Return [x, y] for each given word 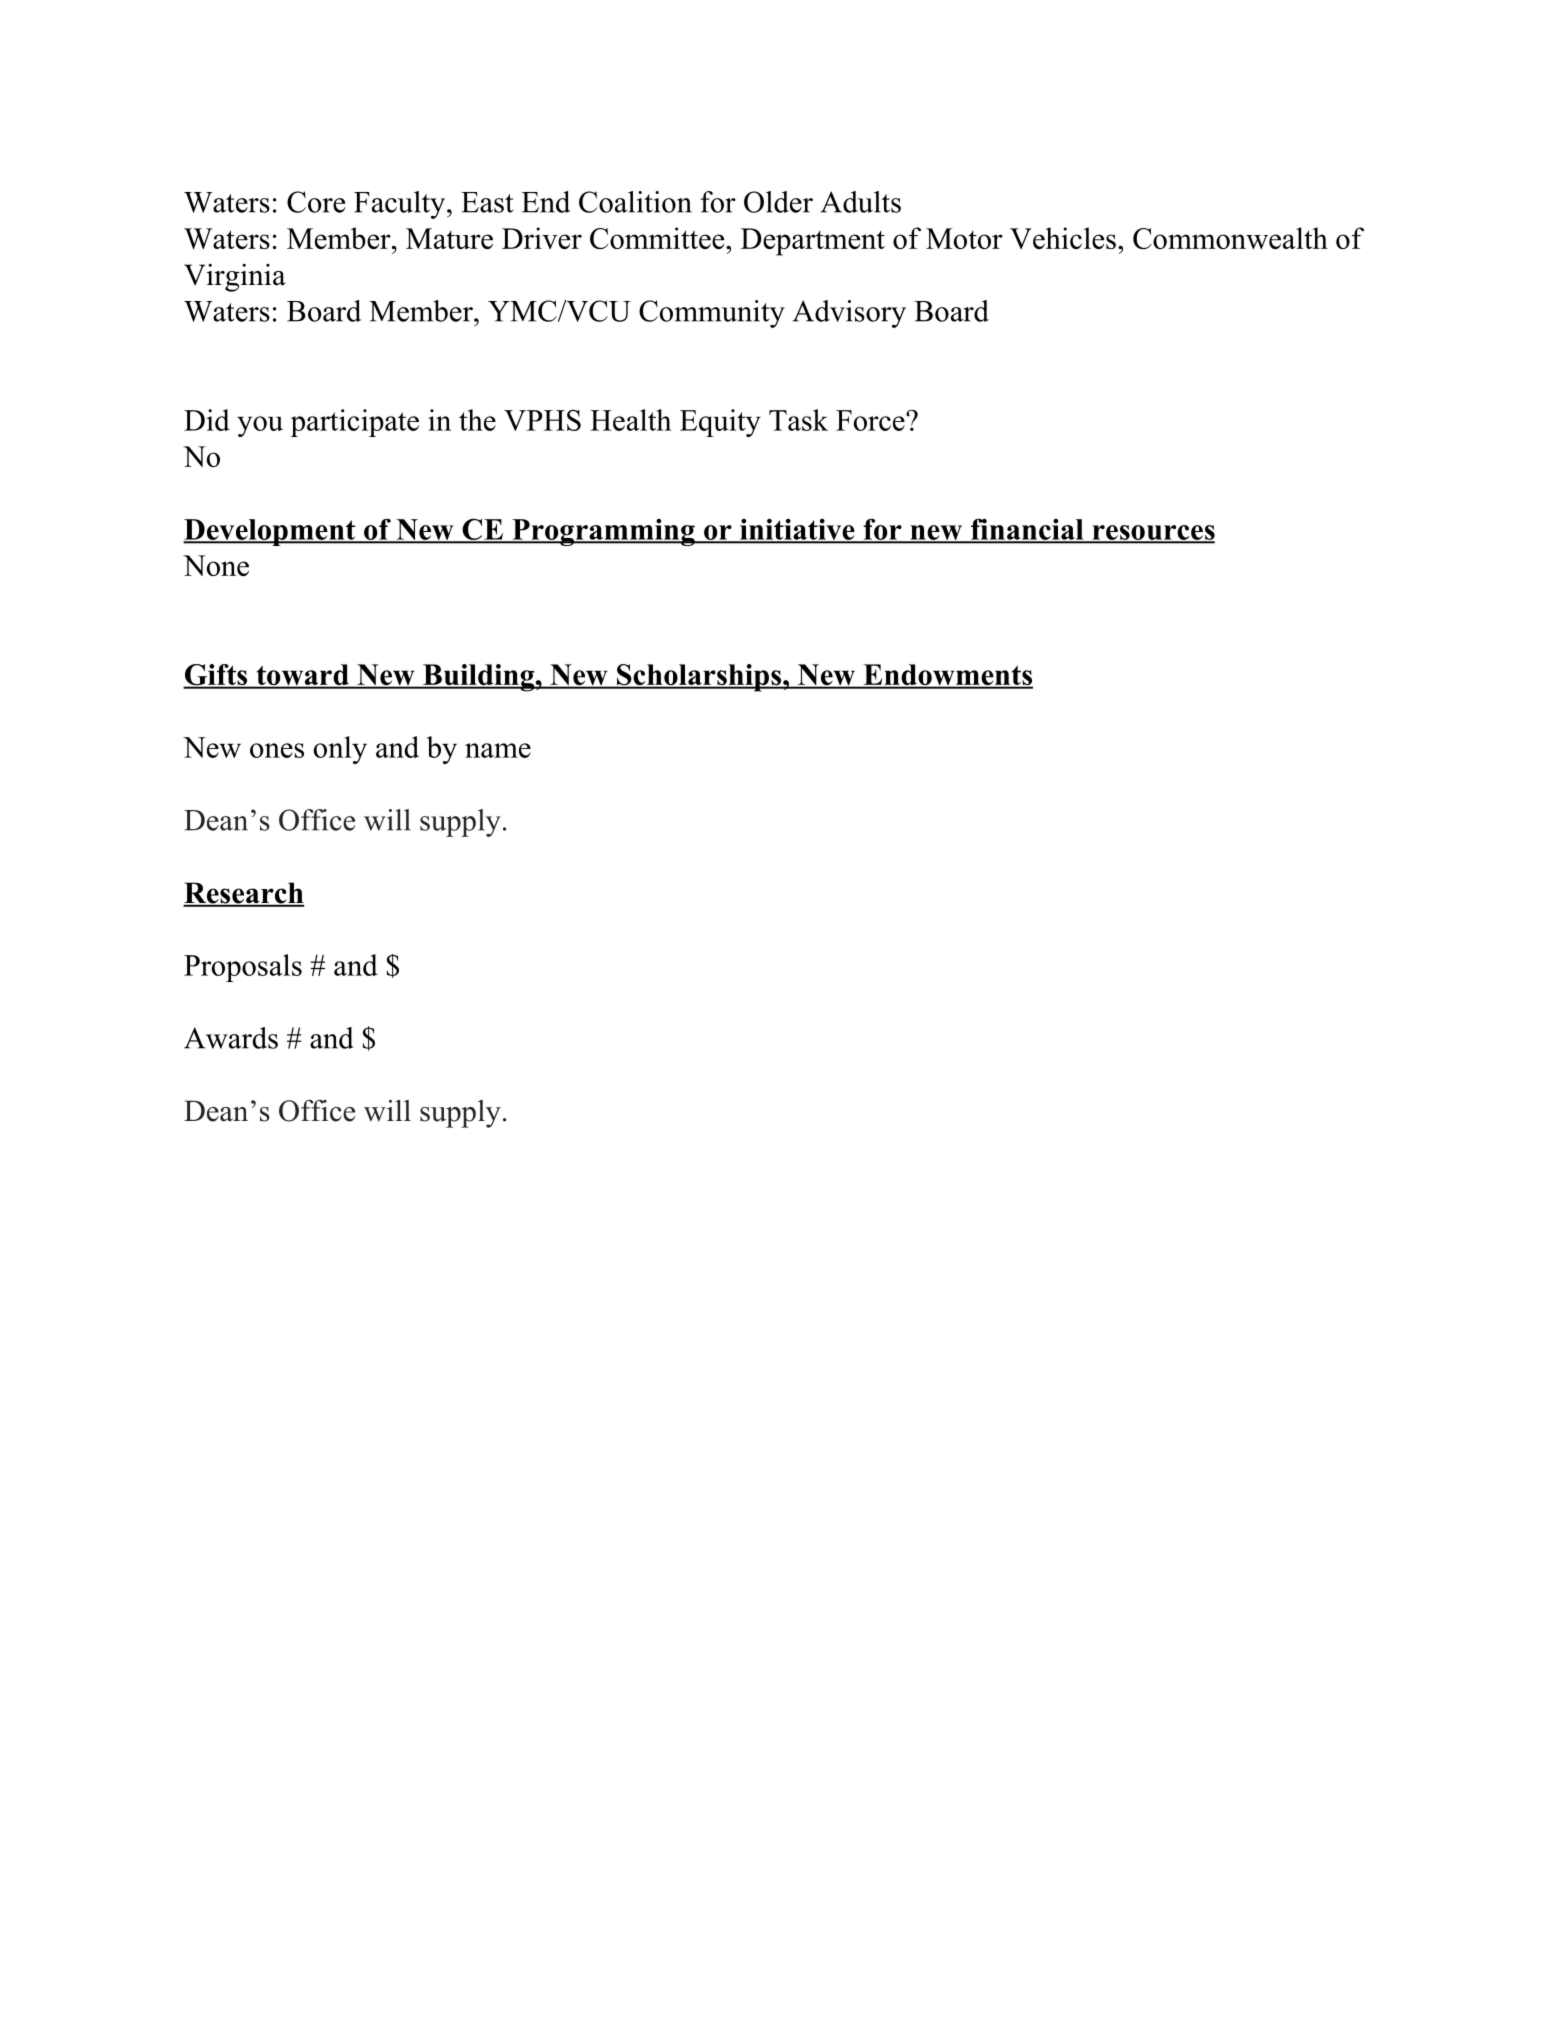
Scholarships [698, 678]
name [498, 750]
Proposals [243, 968]
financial [1026, 530]
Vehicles [1063, 238]
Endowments [947, 676]
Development [270, 532]
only [340, 750]
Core [316, 202]
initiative [796, 530]
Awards [231, 1038]
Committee [657, 238]
